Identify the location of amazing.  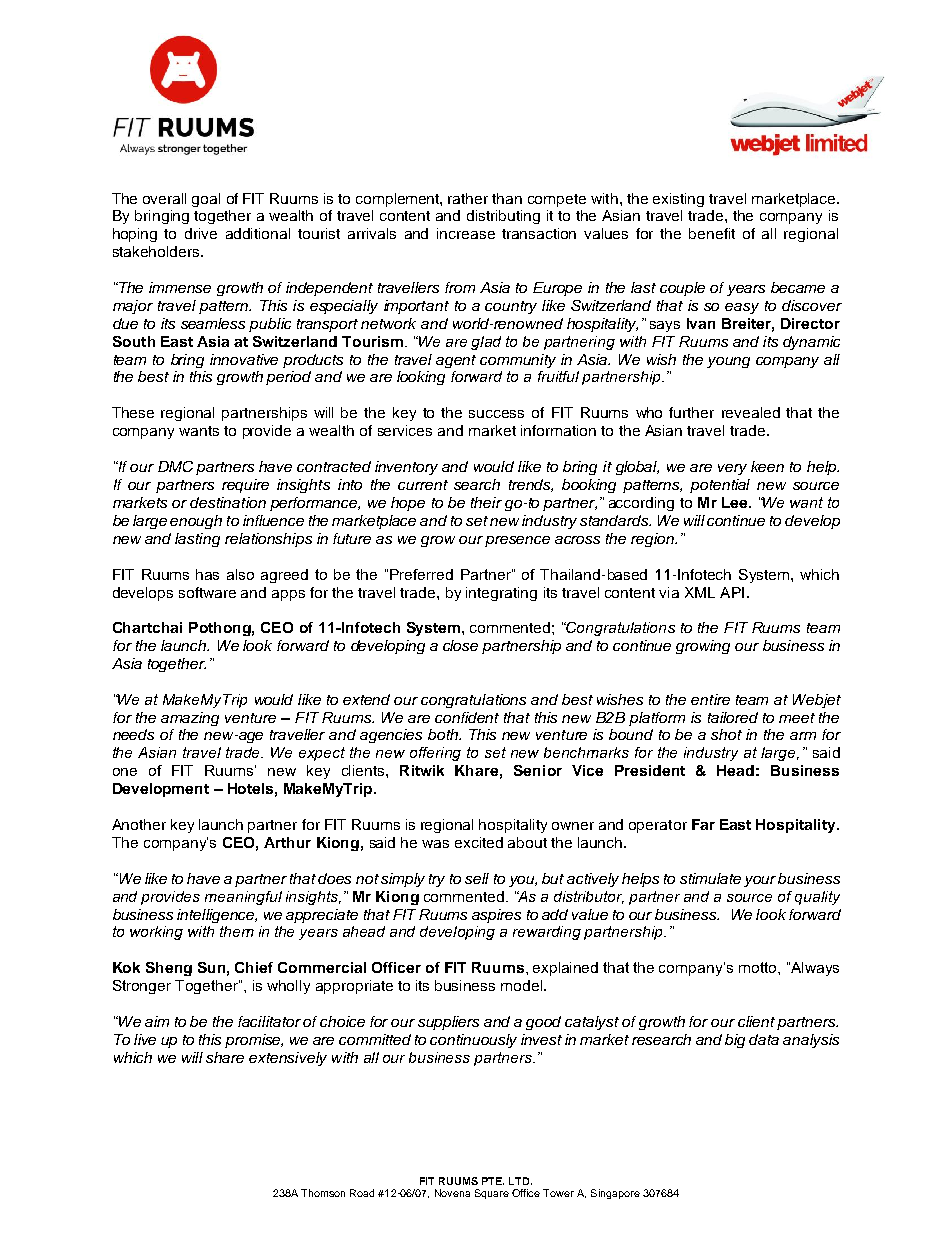
(190, 719).
